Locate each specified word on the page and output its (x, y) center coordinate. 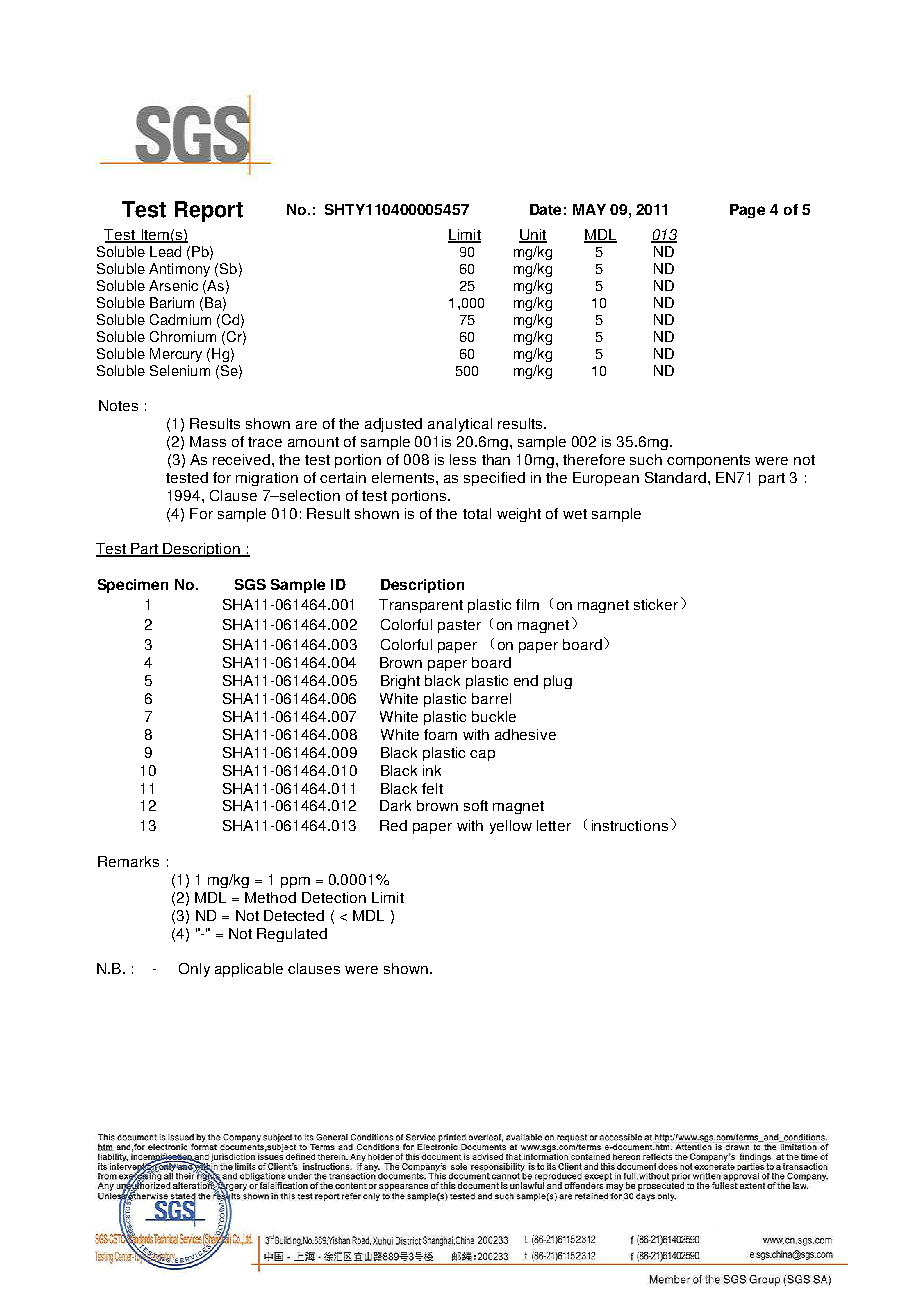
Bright (400, 682)
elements (404, 477)
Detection (334, 897)
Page (747, 211)
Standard (675, 477)
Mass (208, 441)
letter (554, 825)
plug (558, 682)
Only (194, 970)
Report (209, 211)
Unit (533, 236)
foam (440, 734)
